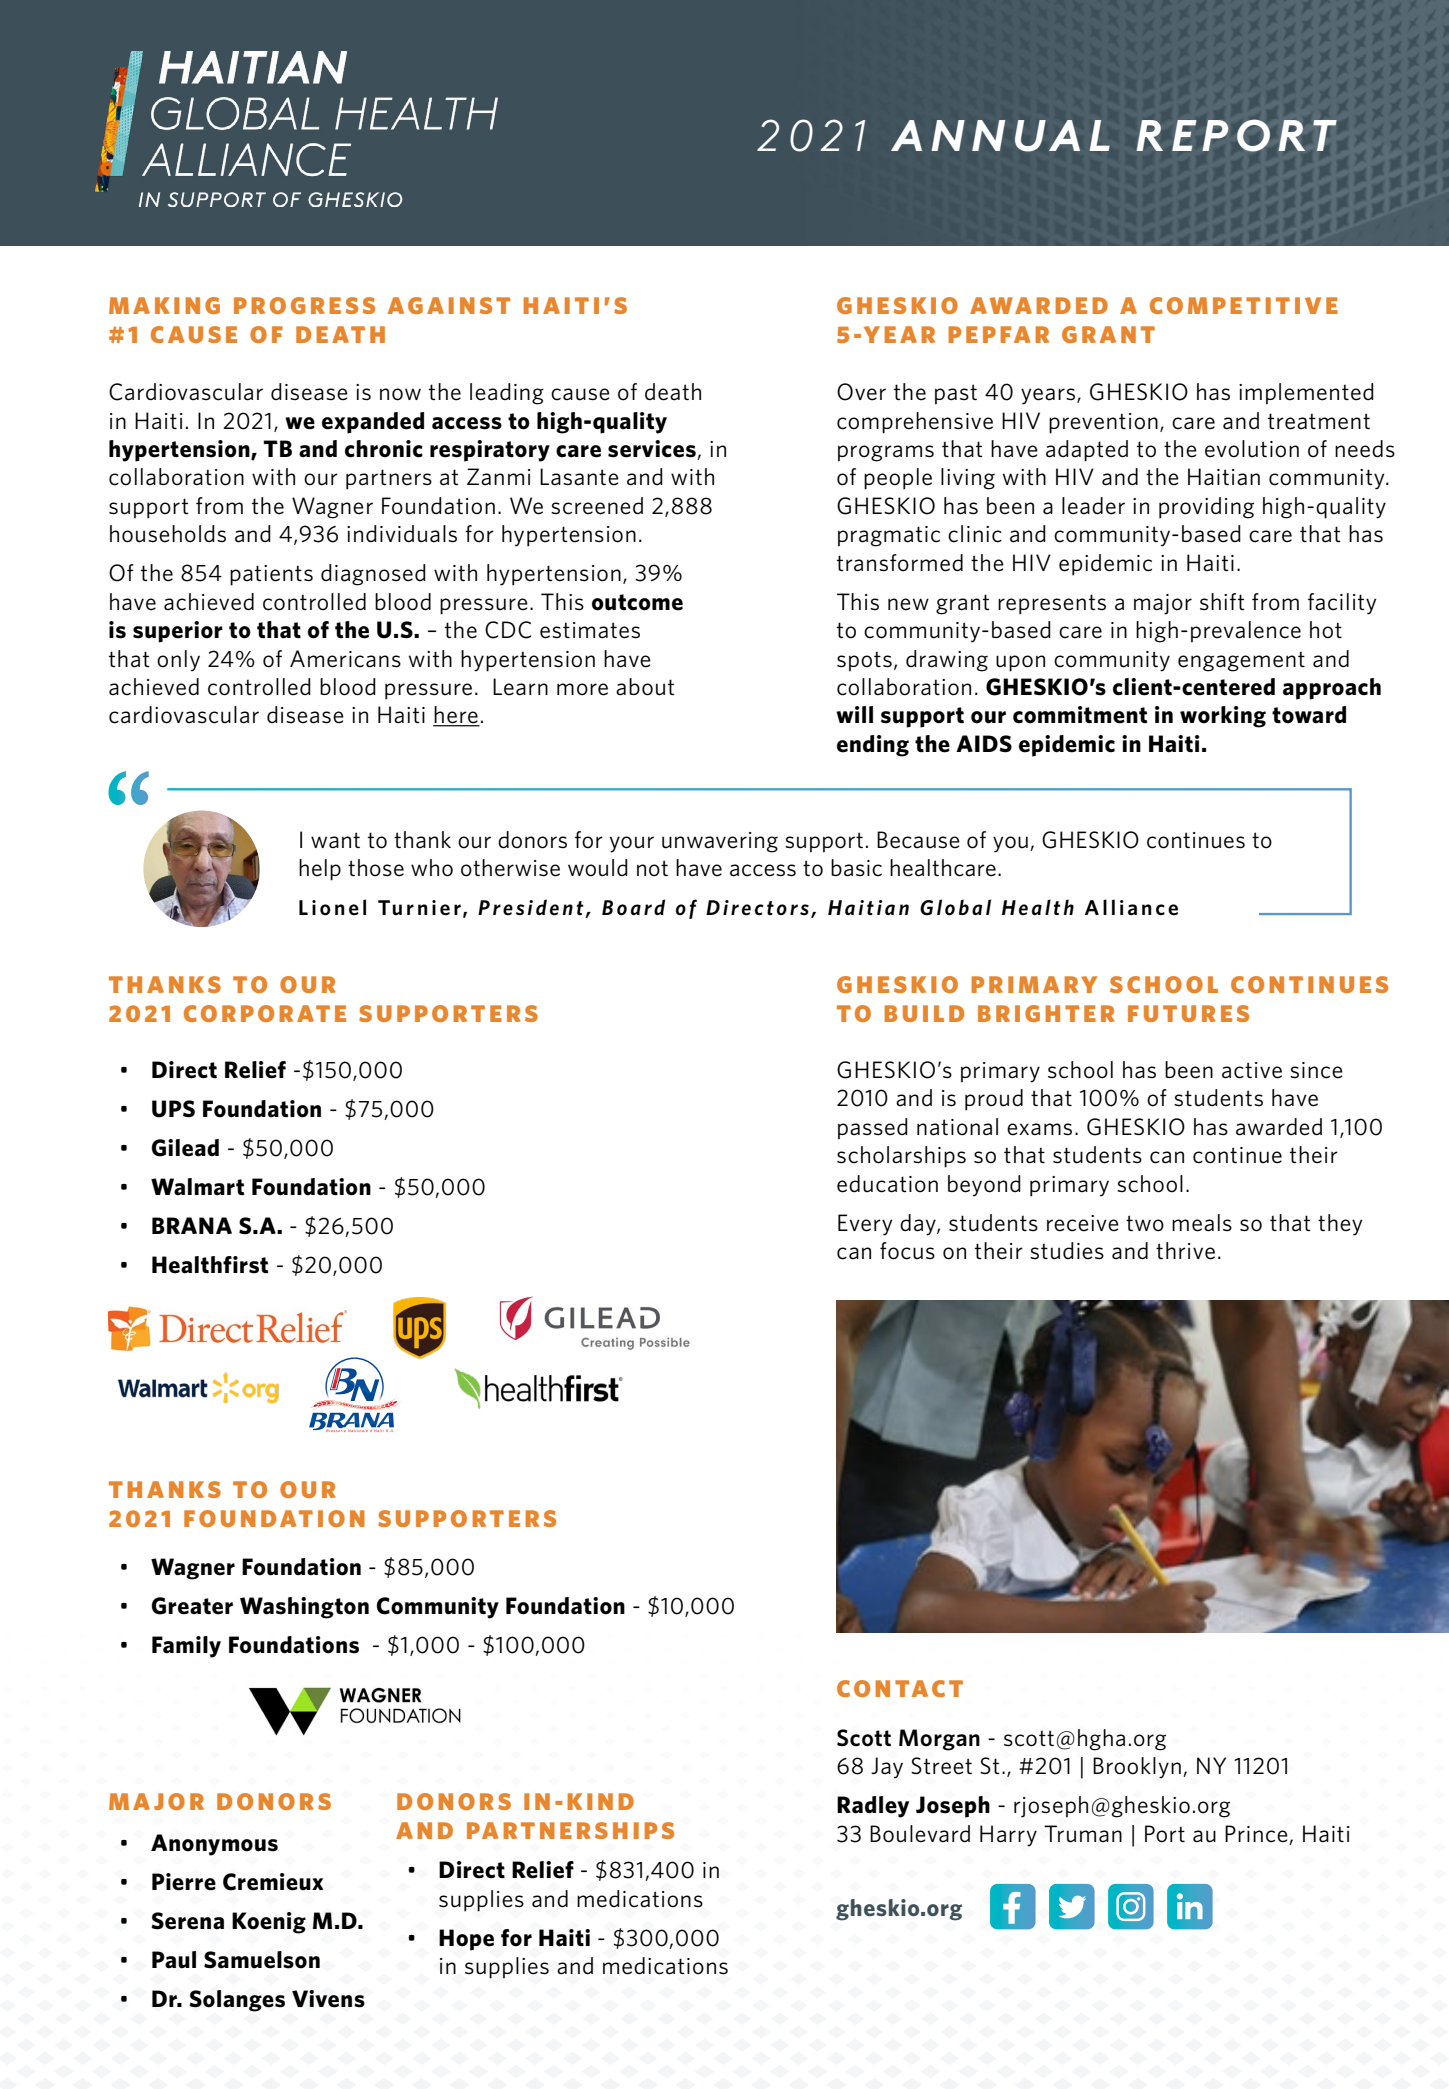 The image size is (1449, 2089). Describe the element at coordinates (1252, 449) in the document. I see `evolution` at that location.
